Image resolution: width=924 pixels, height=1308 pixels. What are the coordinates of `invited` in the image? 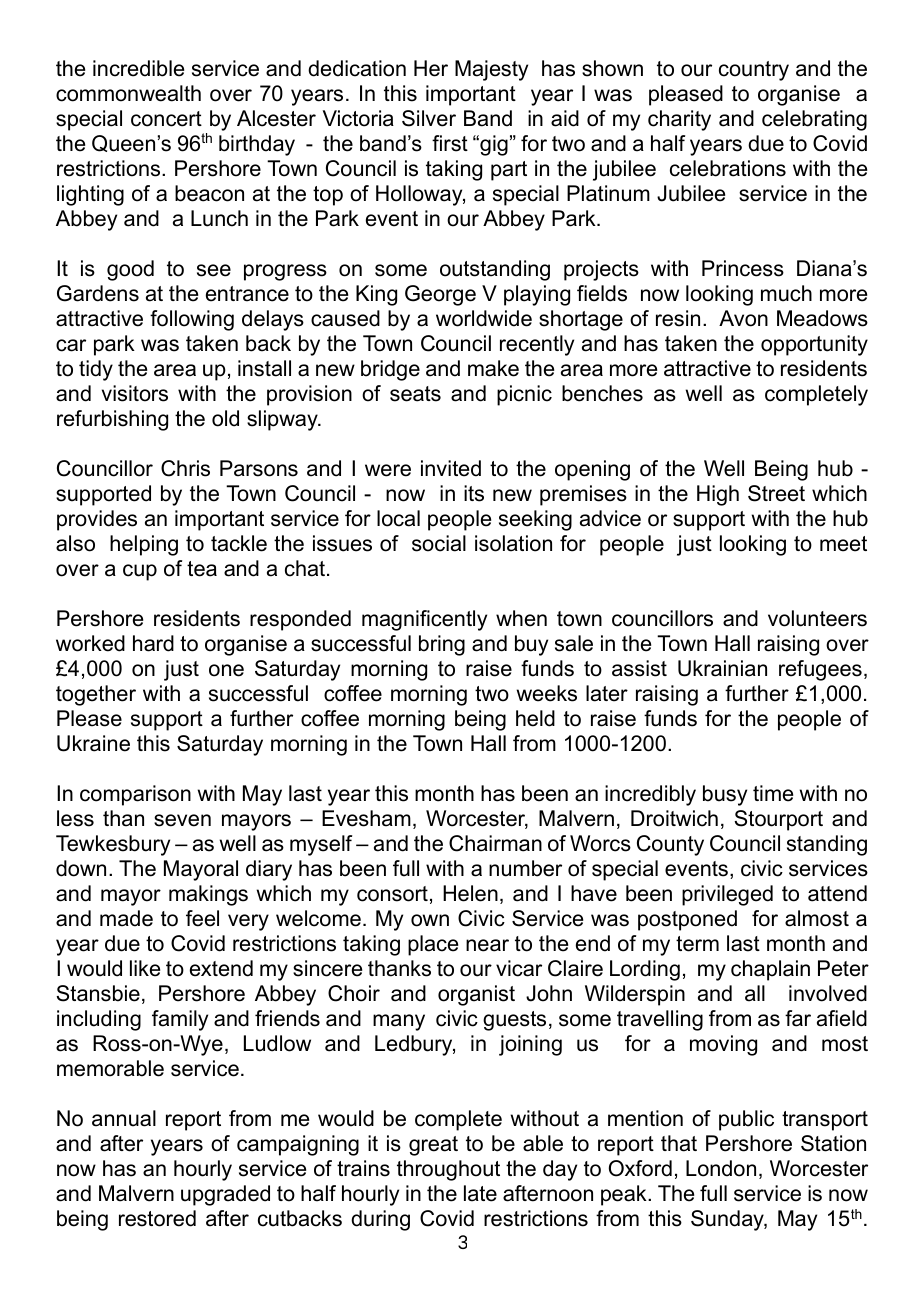 It's located at (451, 468).
